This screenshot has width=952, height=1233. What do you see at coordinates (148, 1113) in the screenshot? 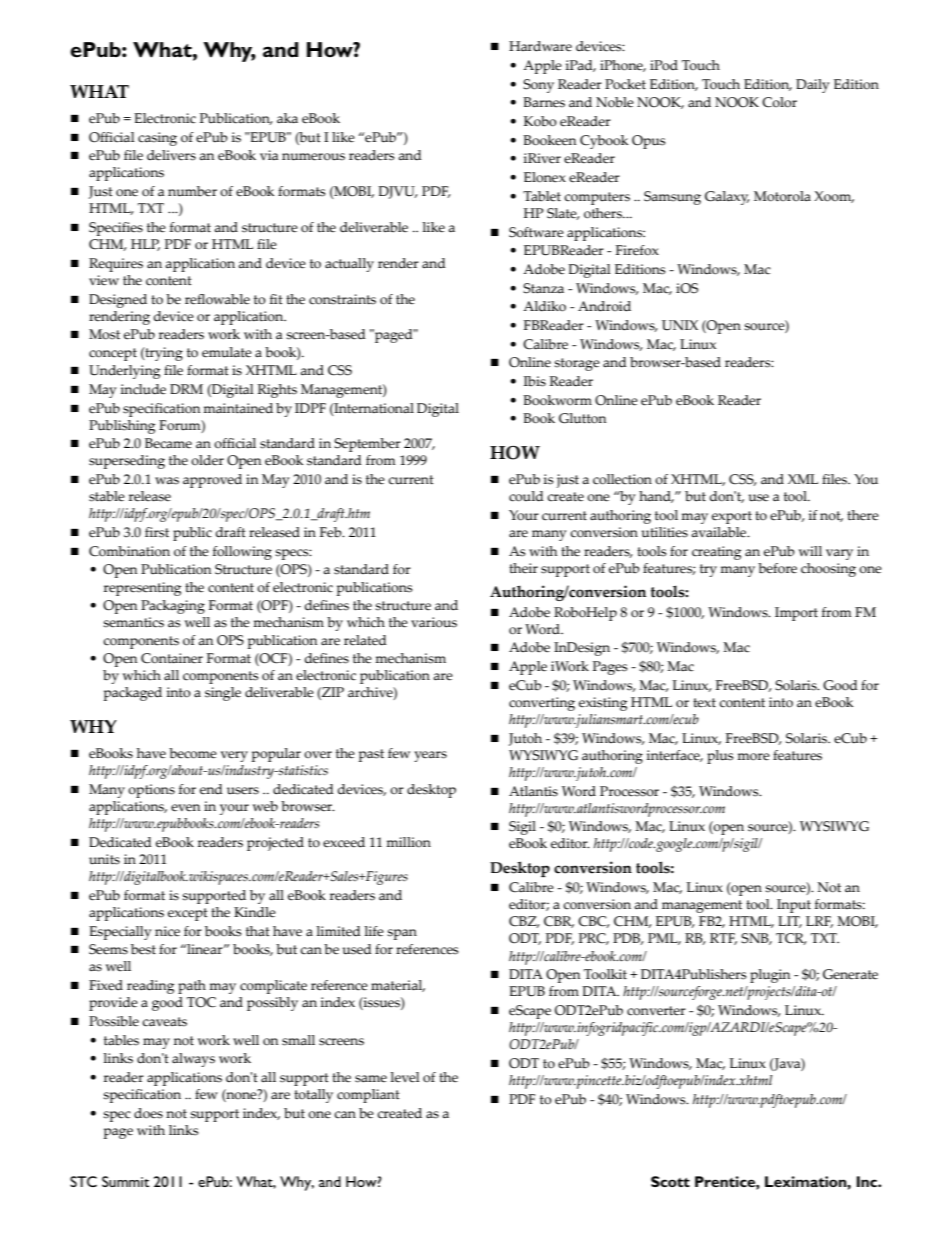
I see `does` at bounding box center [148, 1113].
